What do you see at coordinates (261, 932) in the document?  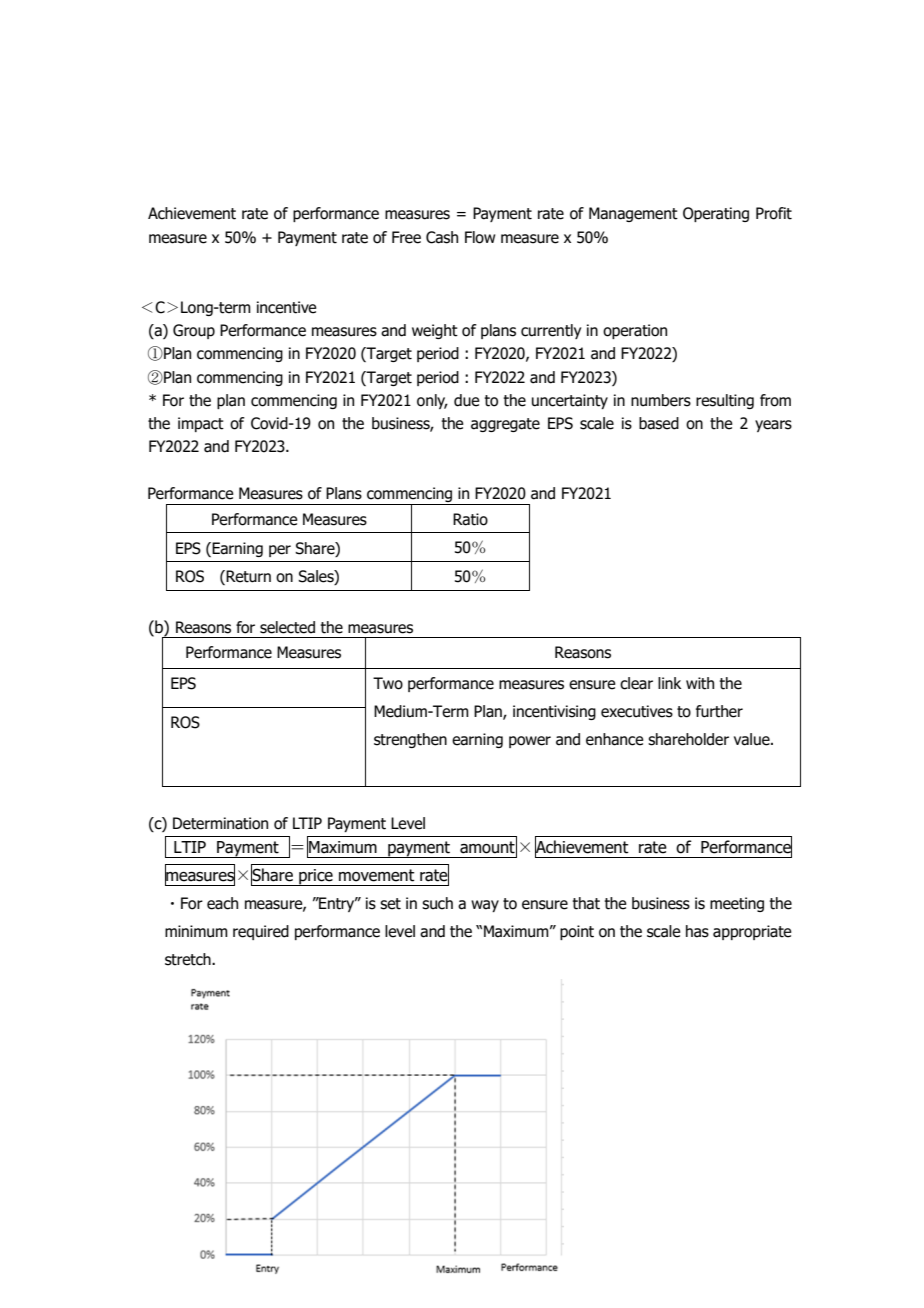 I see `required` at bounding box center [261, 932].
